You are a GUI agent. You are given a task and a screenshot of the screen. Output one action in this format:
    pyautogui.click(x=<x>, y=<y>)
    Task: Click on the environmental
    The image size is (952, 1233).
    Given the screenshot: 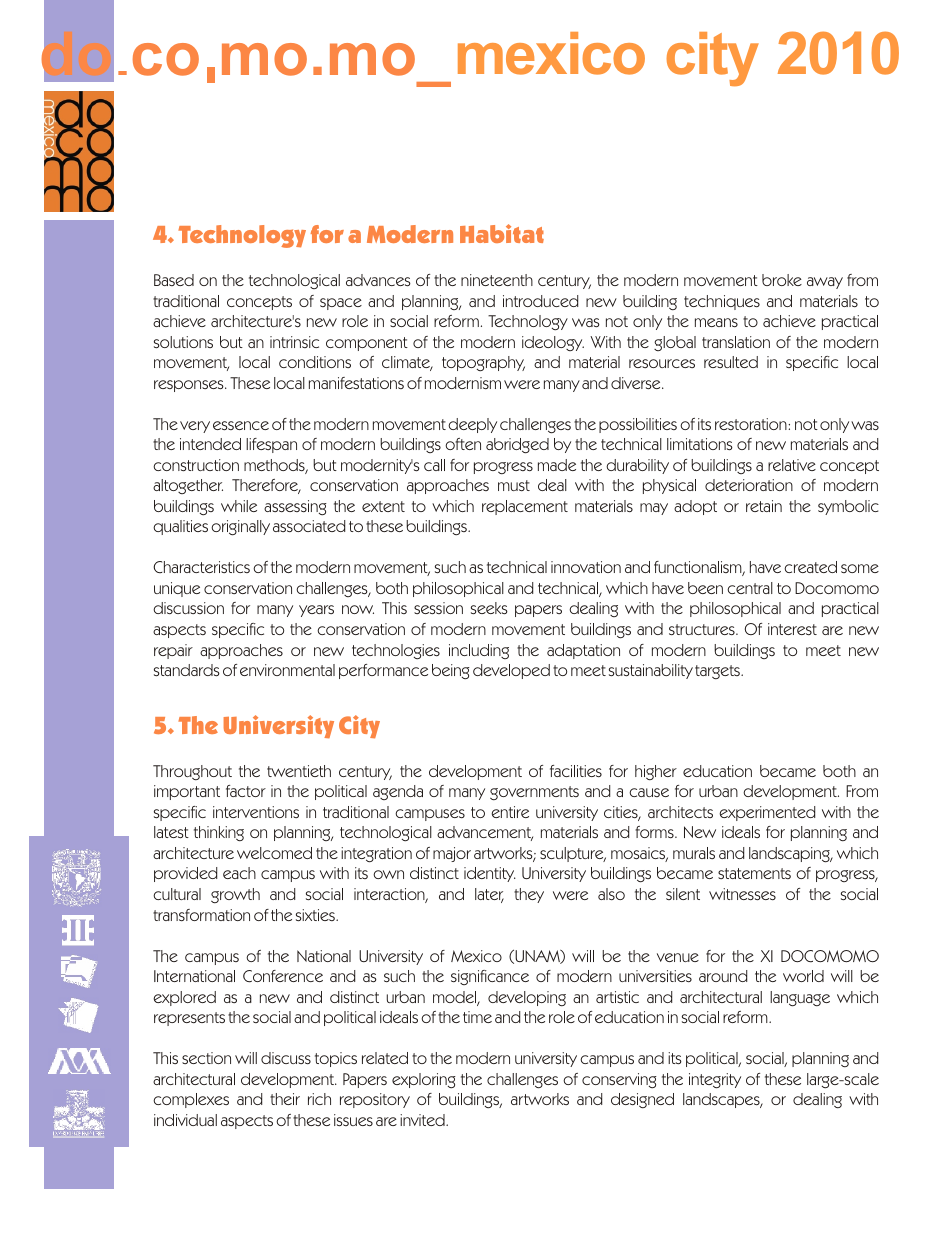 What is the action you would take?
    pyautogui.click(x=287, y=670)
